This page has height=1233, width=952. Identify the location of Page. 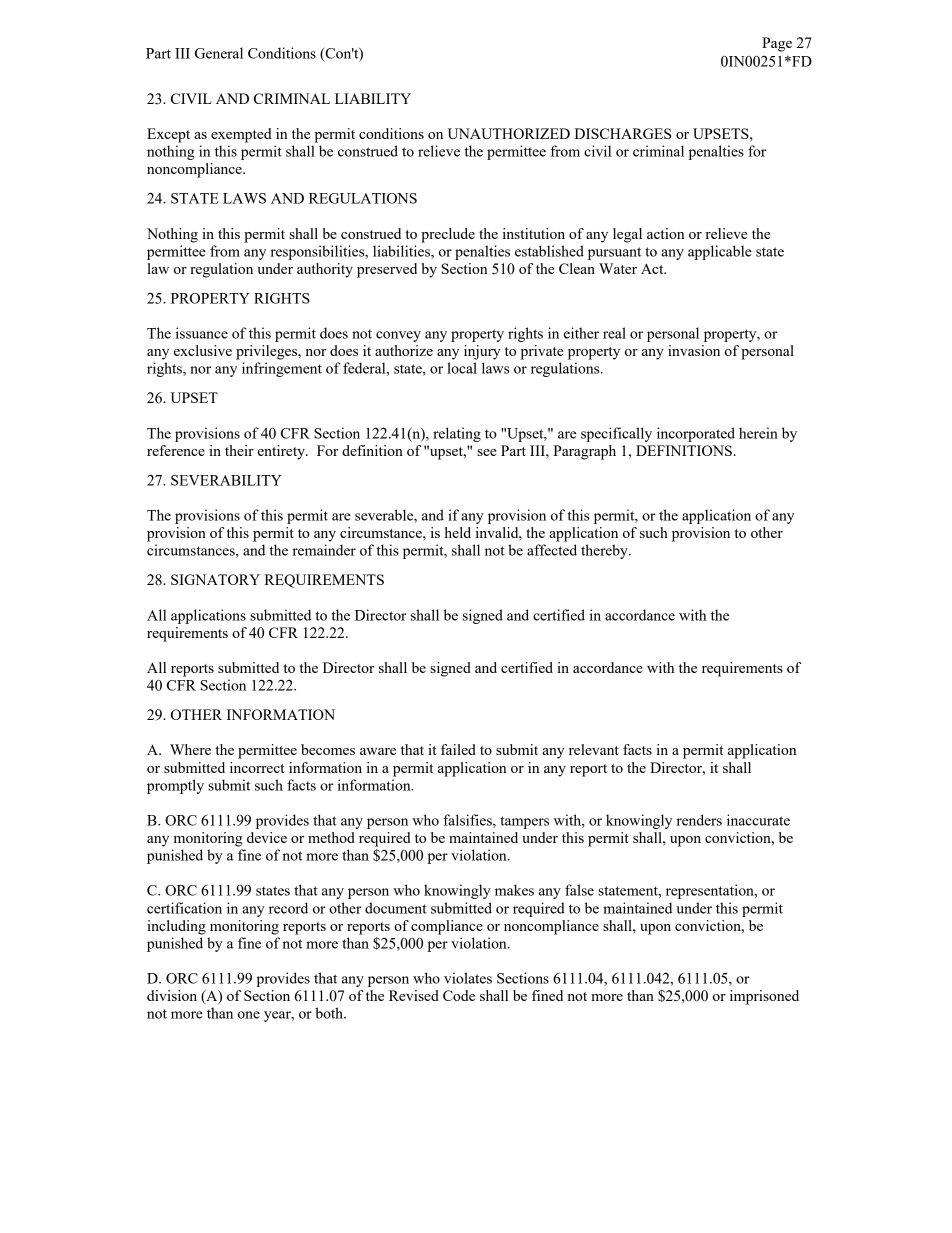
(777, 44).
